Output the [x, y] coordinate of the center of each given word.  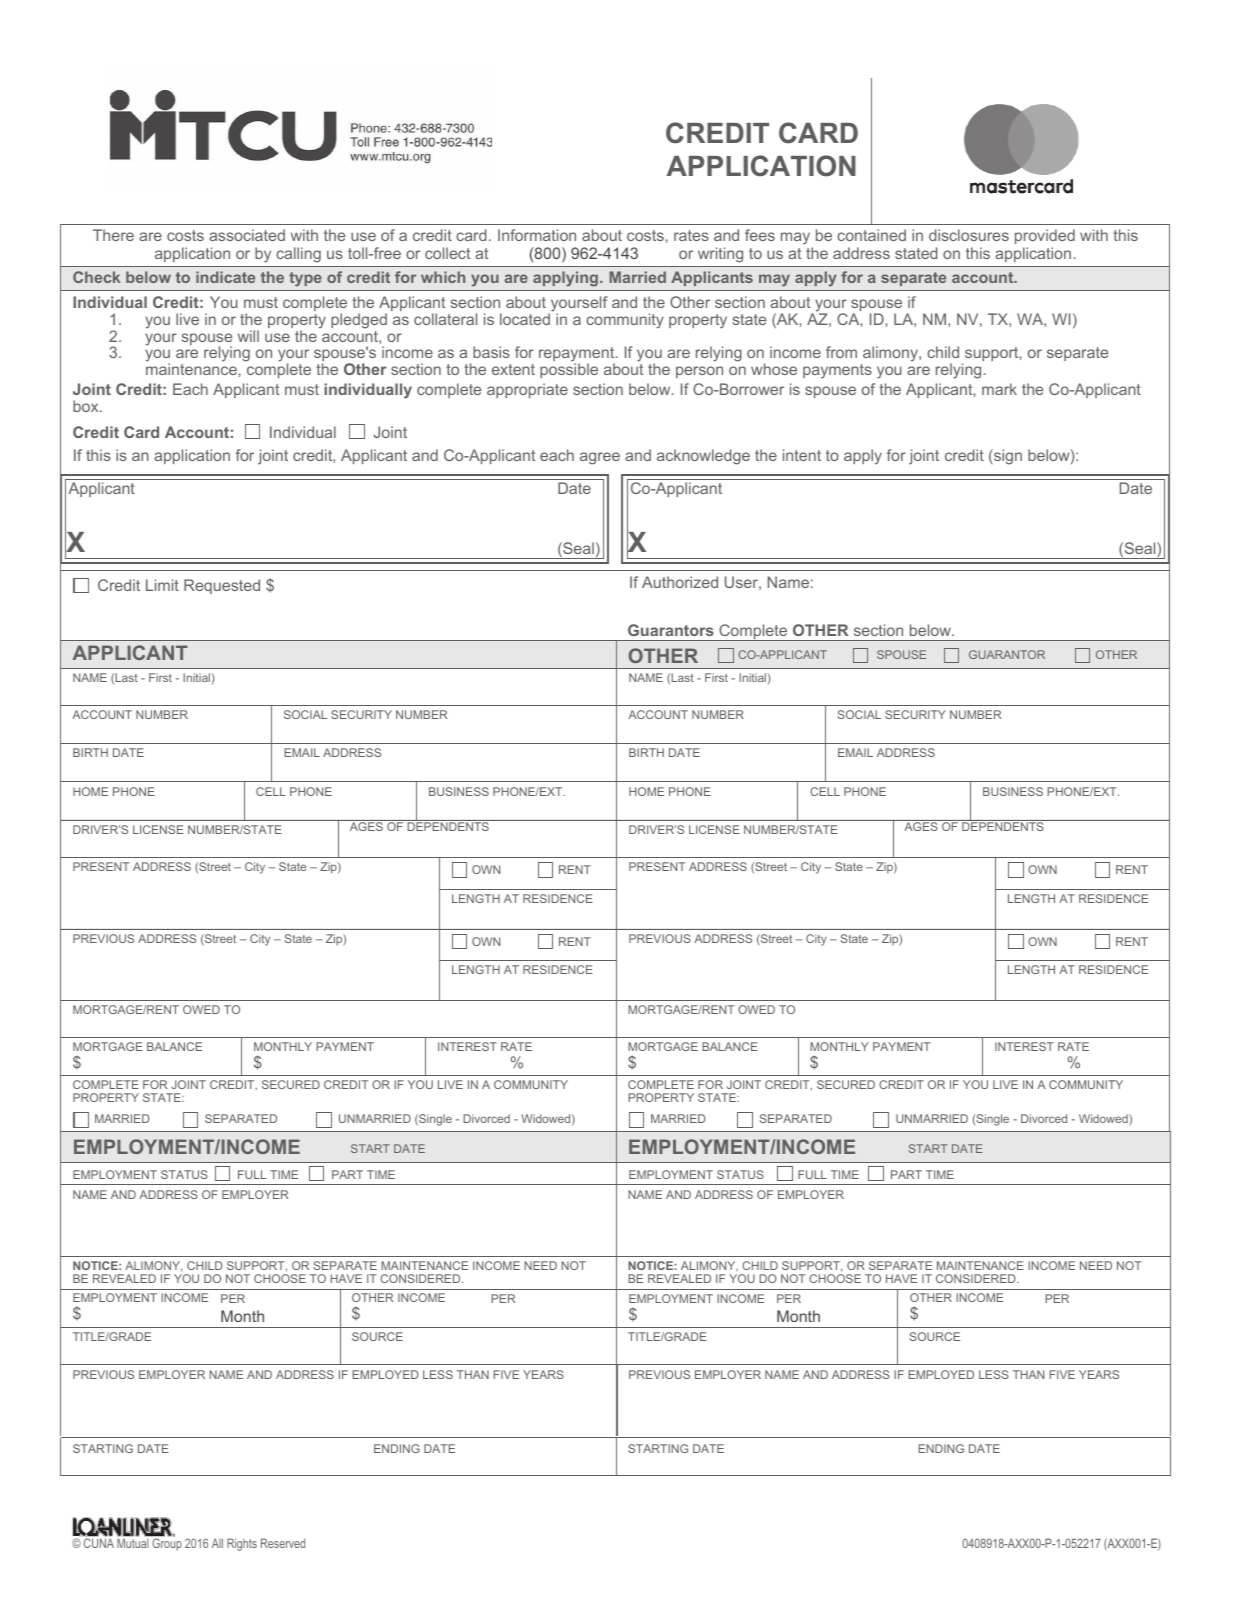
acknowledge [703, 457]
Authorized [680, 582]
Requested [222, 586]
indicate [225, 277]
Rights [242, 1544]
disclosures [969, 235]
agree [600, 458]
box [87, 406]
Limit [162, 585]
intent [802, 455]
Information [537, 235]
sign [1007, 457]
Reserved [283, 1543]
